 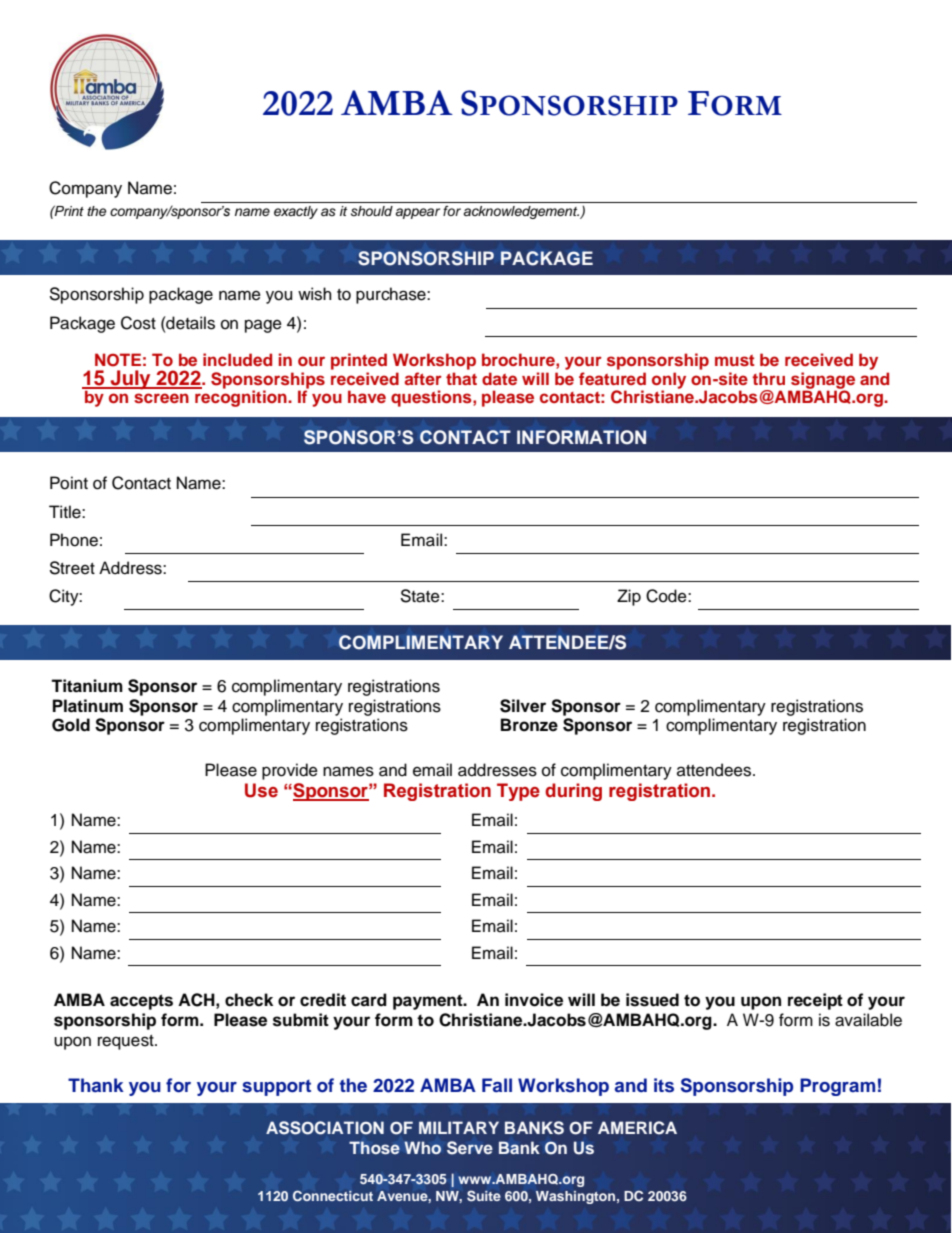 What do you see at coordinates (768, 378) in the screenshot?
I see `thru` at bounding box center [768, 378].
